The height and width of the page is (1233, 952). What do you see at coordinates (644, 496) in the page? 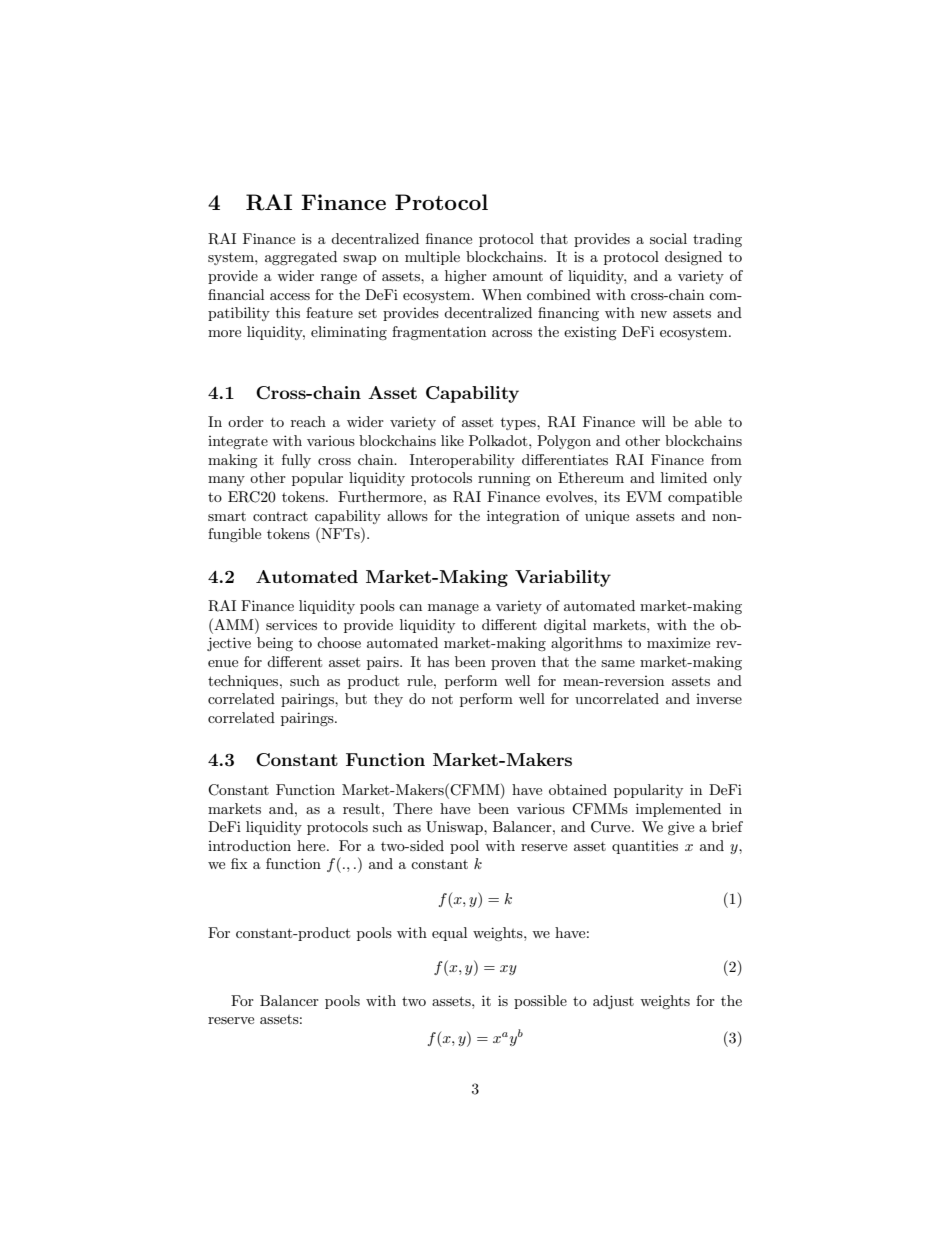
I see `EVM` at bounding box center [644, 496].
